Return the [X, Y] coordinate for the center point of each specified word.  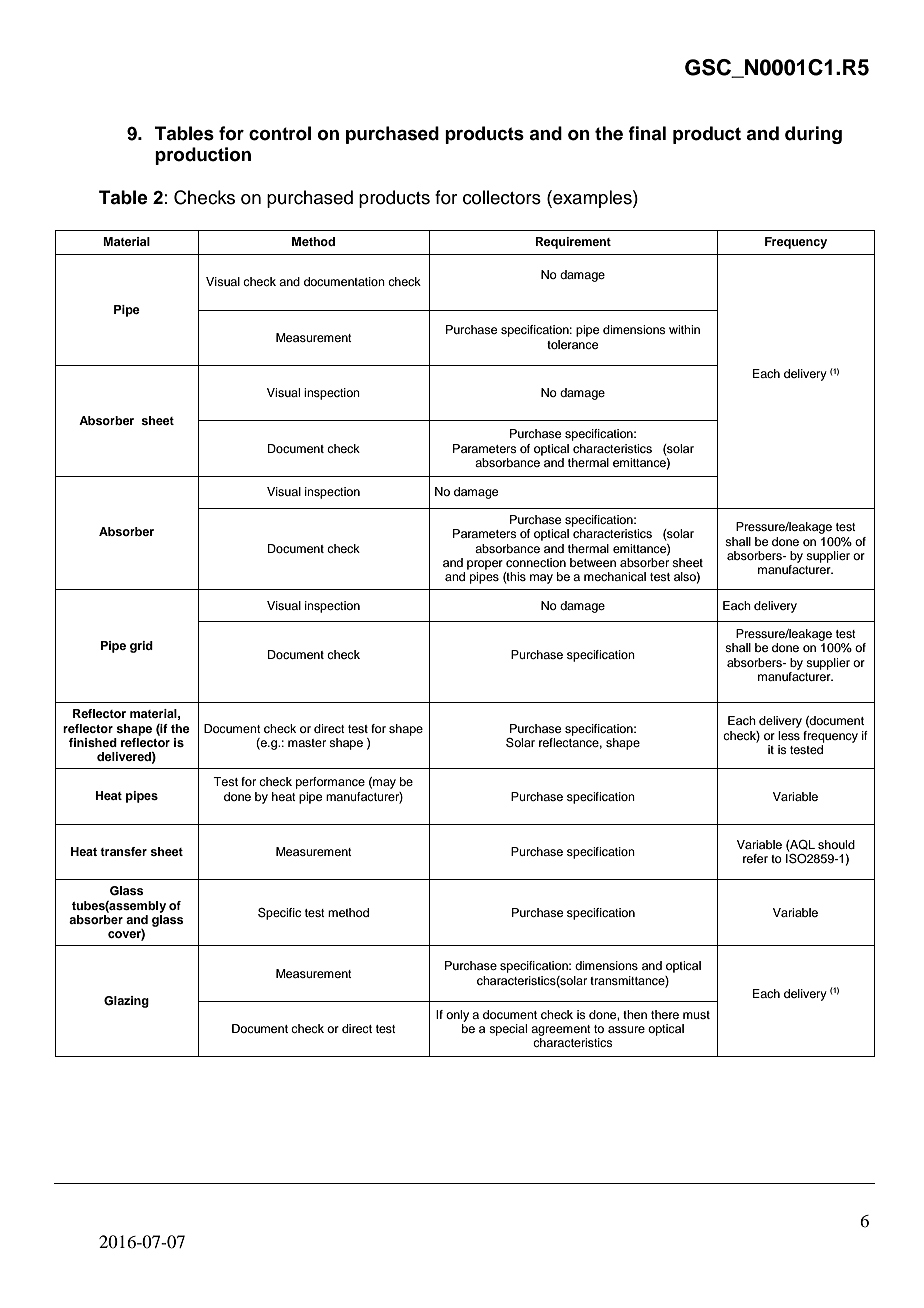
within [684, 329]
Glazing [126, 1002]
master [307, 743]
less [789, 735]
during [813, 135]
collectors [502, 197]
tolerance [572, 344]
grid [141, 647]
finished [93, 742]
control [280, 133]
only [457, 1016]
